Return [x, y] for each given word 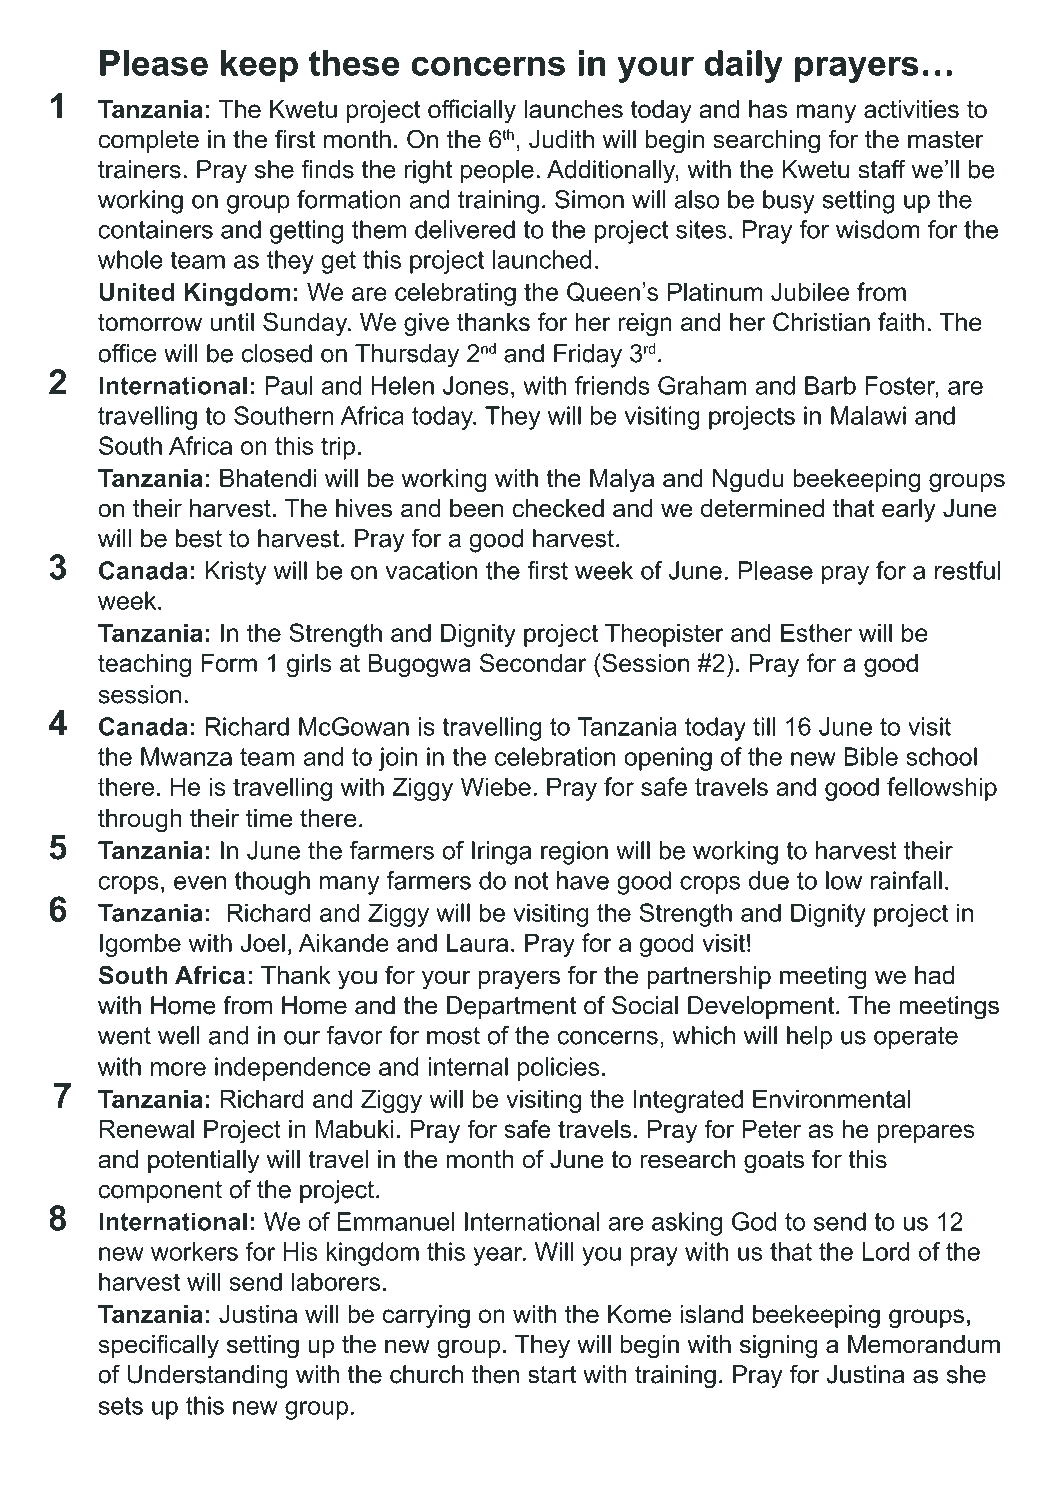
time [269, 818]
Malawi [868, 415]
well [179, 1035]
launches [573, 109]
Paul [289, 385]
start [552, 1375]
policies [558, 1069]
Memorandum [924, 1344]
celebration [555, 756]
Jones [476, 385]
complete [148, 141]
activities [911, 109]
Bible [871, 756]
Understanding [207, 1377]
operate [916, 1038]
